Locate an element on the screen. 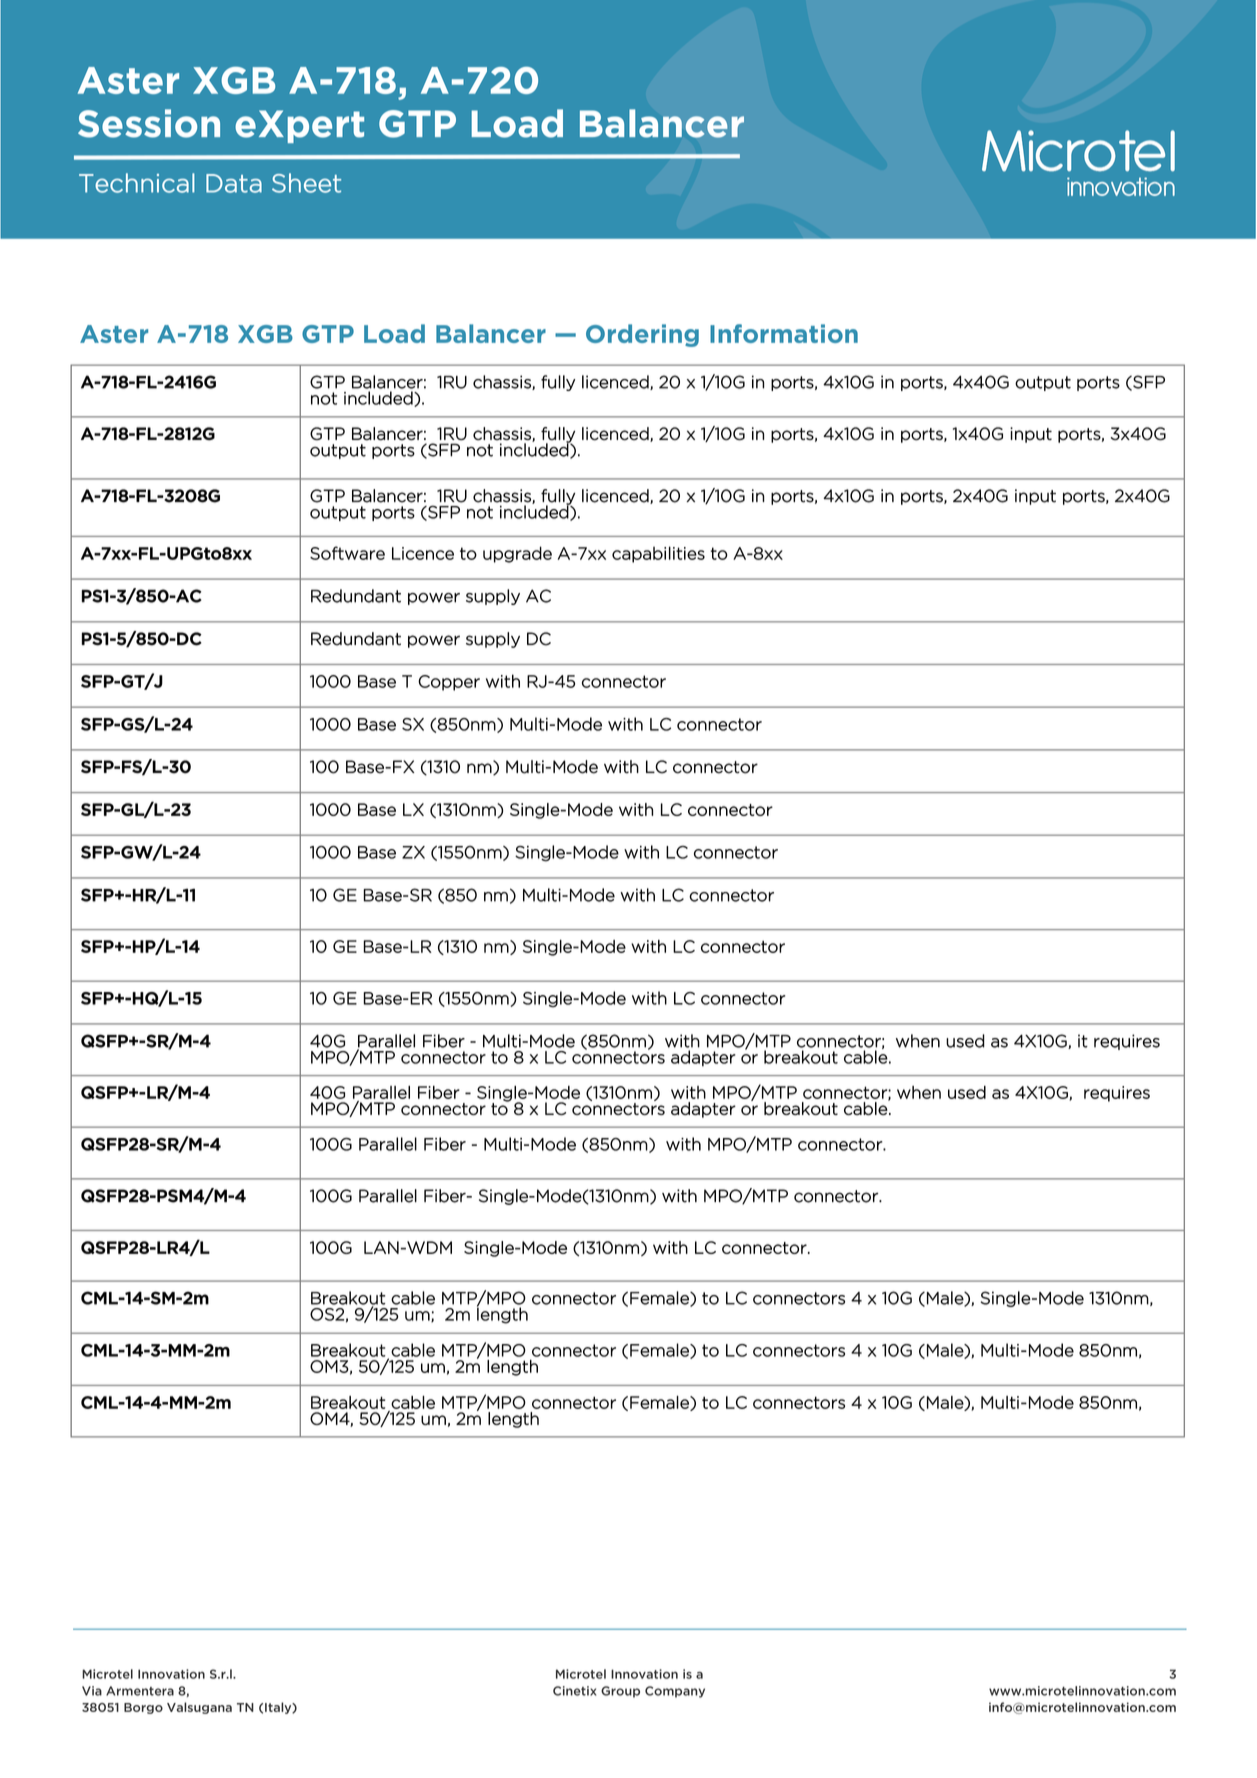 The height and width of the screenshot is (1778, 1257). Via is located at coordinates (92, 1691).
